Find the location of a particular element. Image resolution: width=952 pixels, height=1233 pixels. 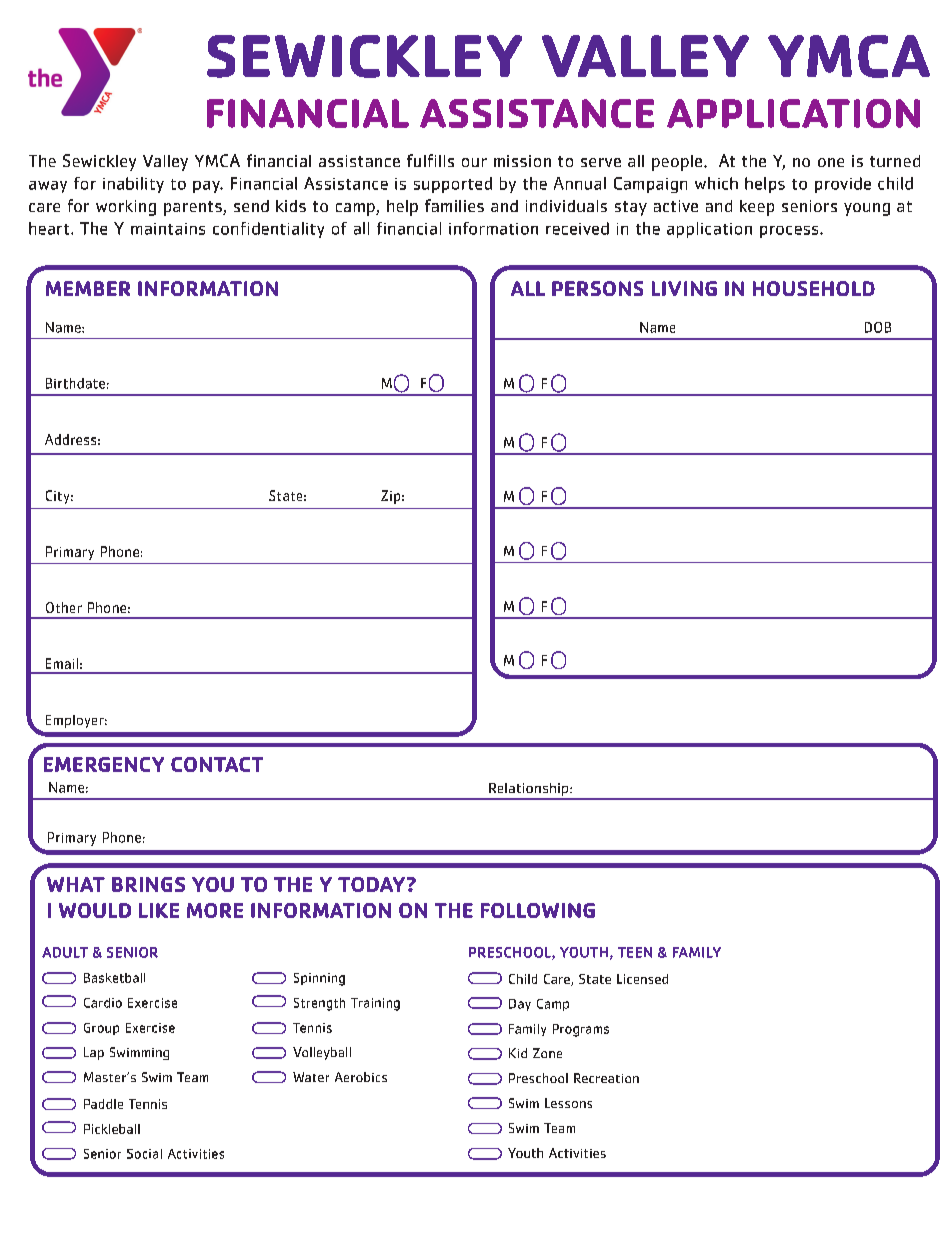

Pickleball is located at coordinates (112, 1129).
